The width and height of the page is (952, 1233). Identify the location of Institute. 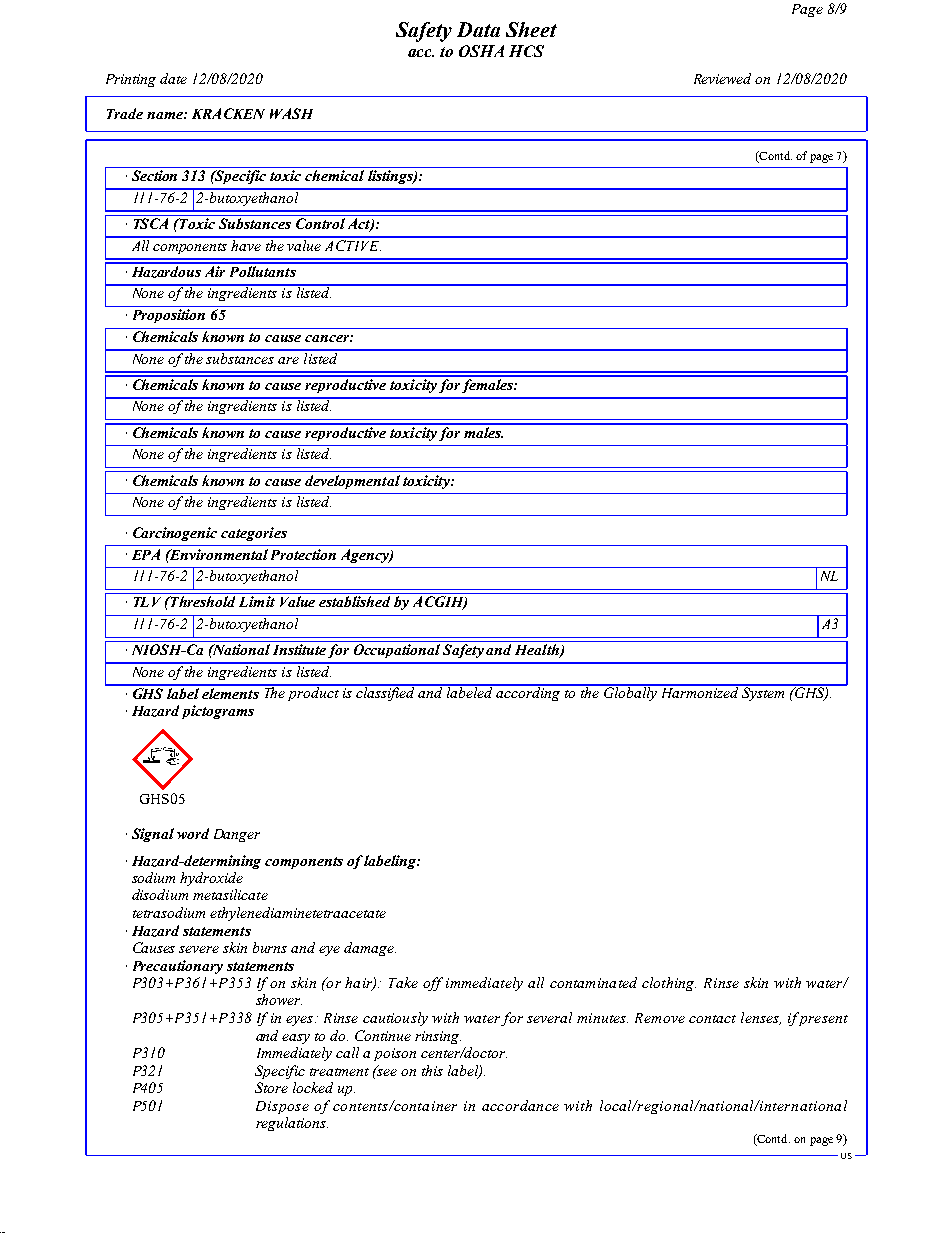
(299, 649).
